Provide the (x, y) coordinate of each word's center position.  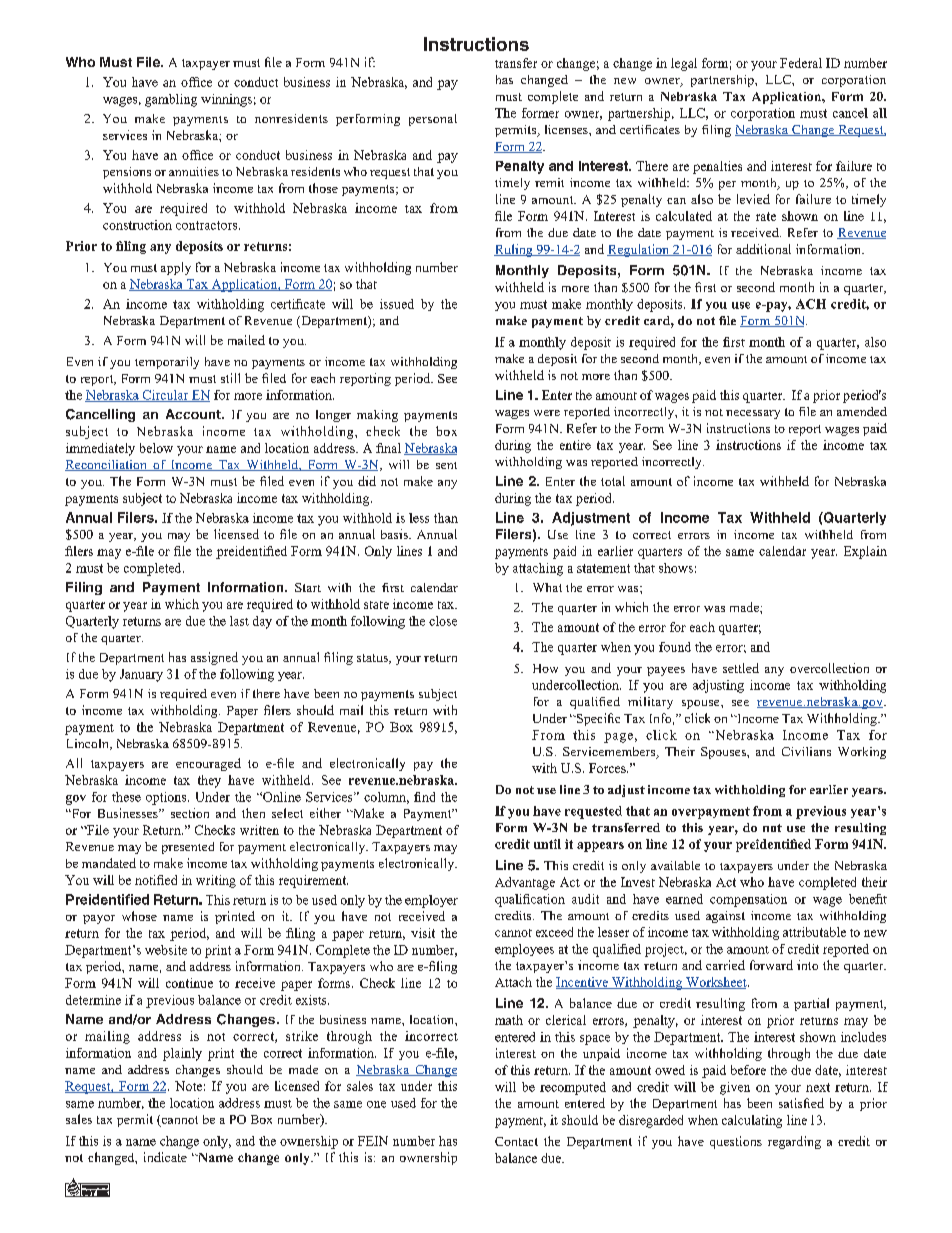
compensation (748, 900)
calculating (752, 1121)
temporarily (167, 363)
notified (156, 880)
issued (397, 304)
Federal (801, 63)
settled (741, 668)
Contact (516, 1141)
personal (433, 120)
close (443, 621)
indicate (165, 1157)
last (239, 621)
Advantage (525, 883)
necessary (753, 414)
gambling (171, 100)
